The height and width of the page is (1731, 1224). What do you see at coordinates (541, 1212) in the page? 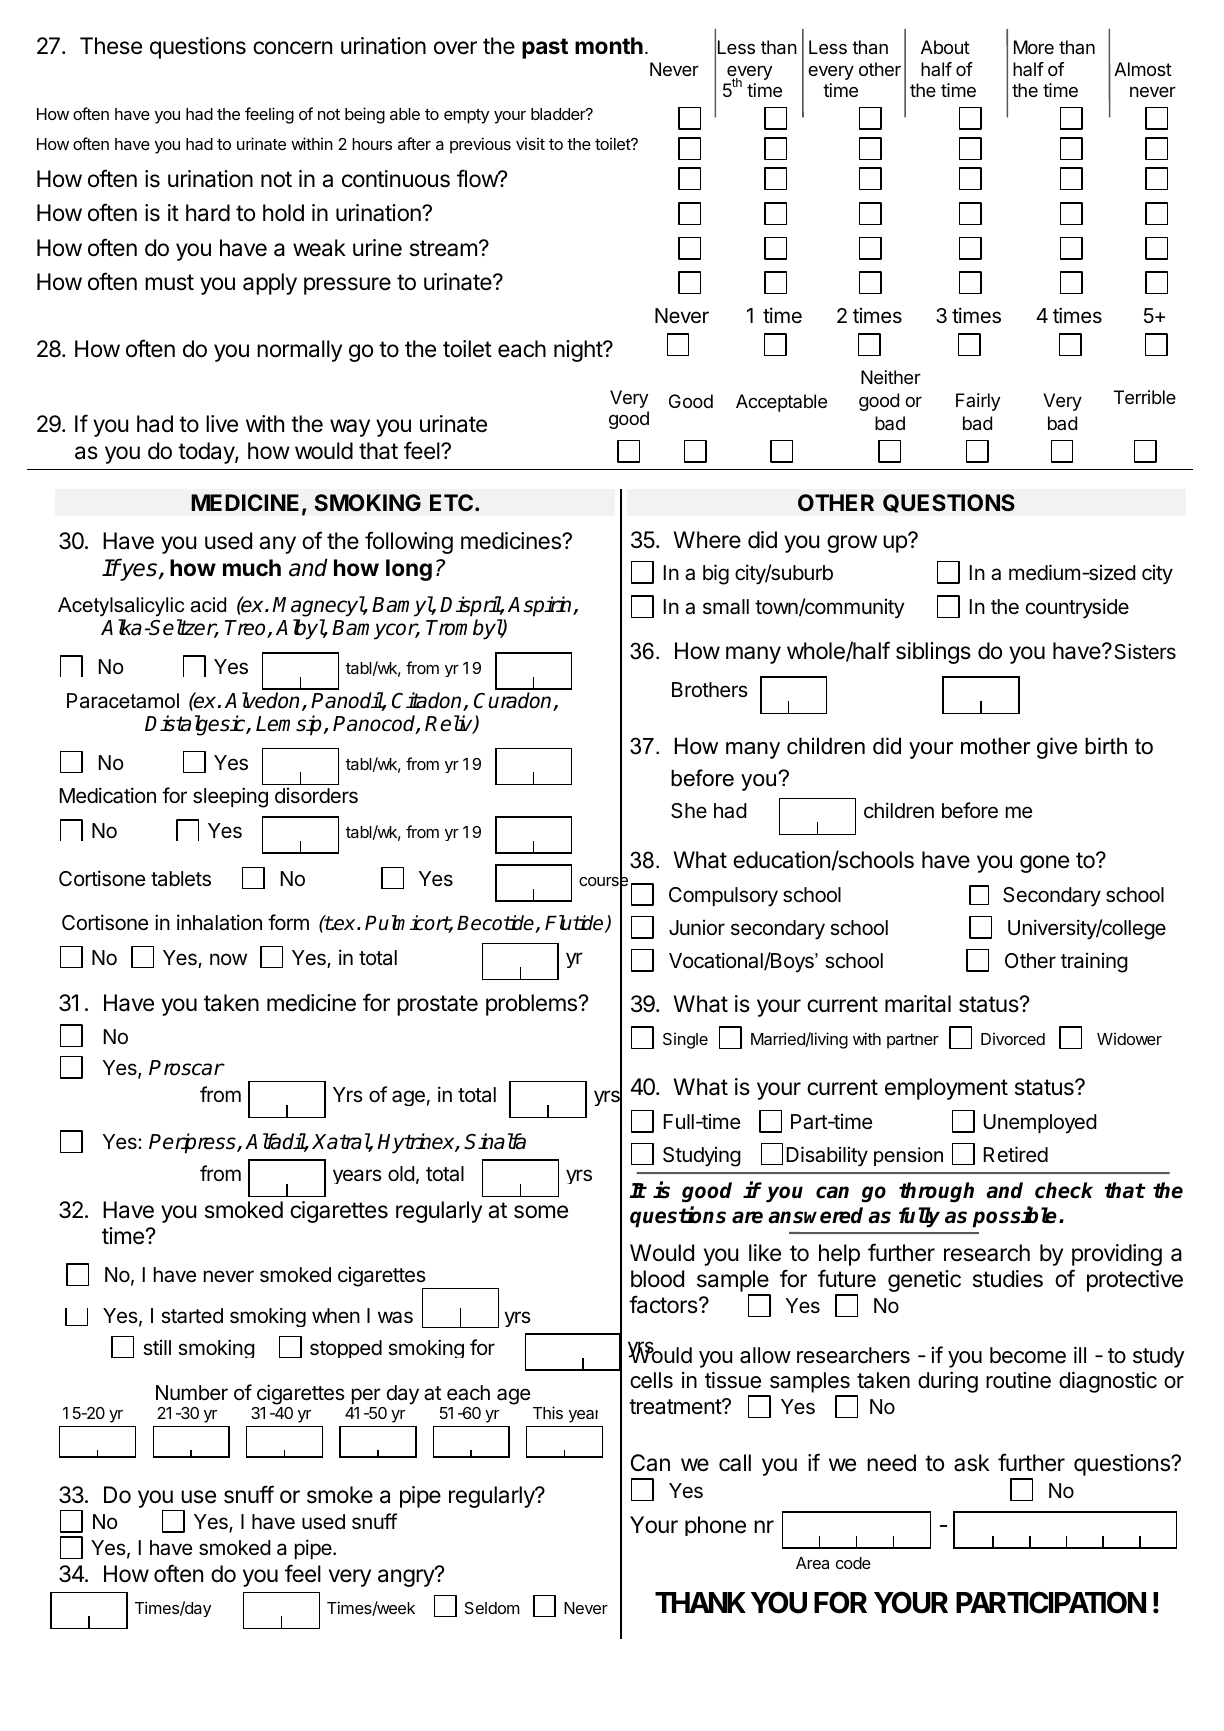
I see `some` at bounding box center [541, 1212].
